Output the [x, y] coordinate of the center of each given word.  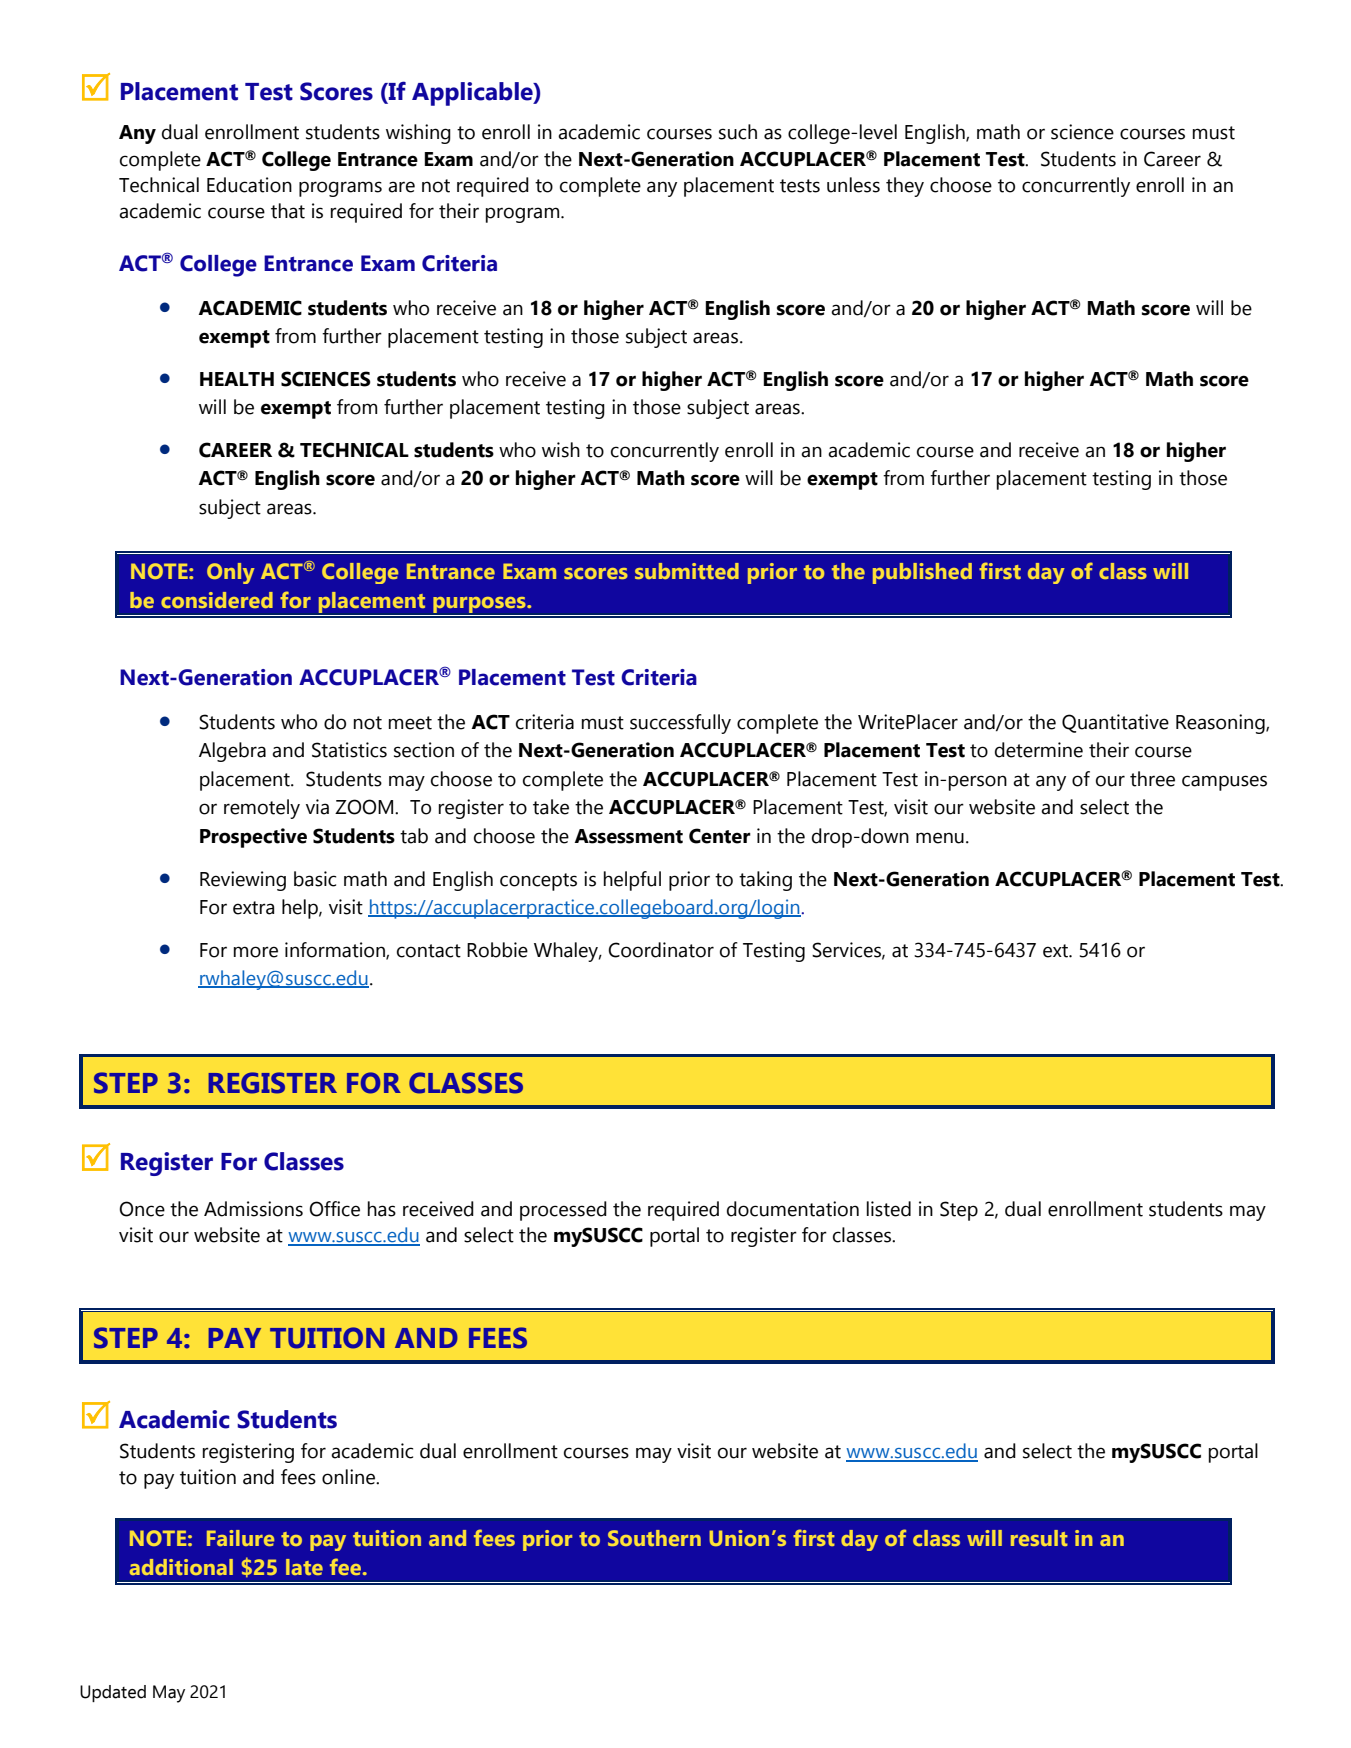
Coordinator [661, 950]
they [905, 187]
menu [940, 838]
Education [249, 185]
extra [253, 908]
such [738, 132]
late [304, 1567]
